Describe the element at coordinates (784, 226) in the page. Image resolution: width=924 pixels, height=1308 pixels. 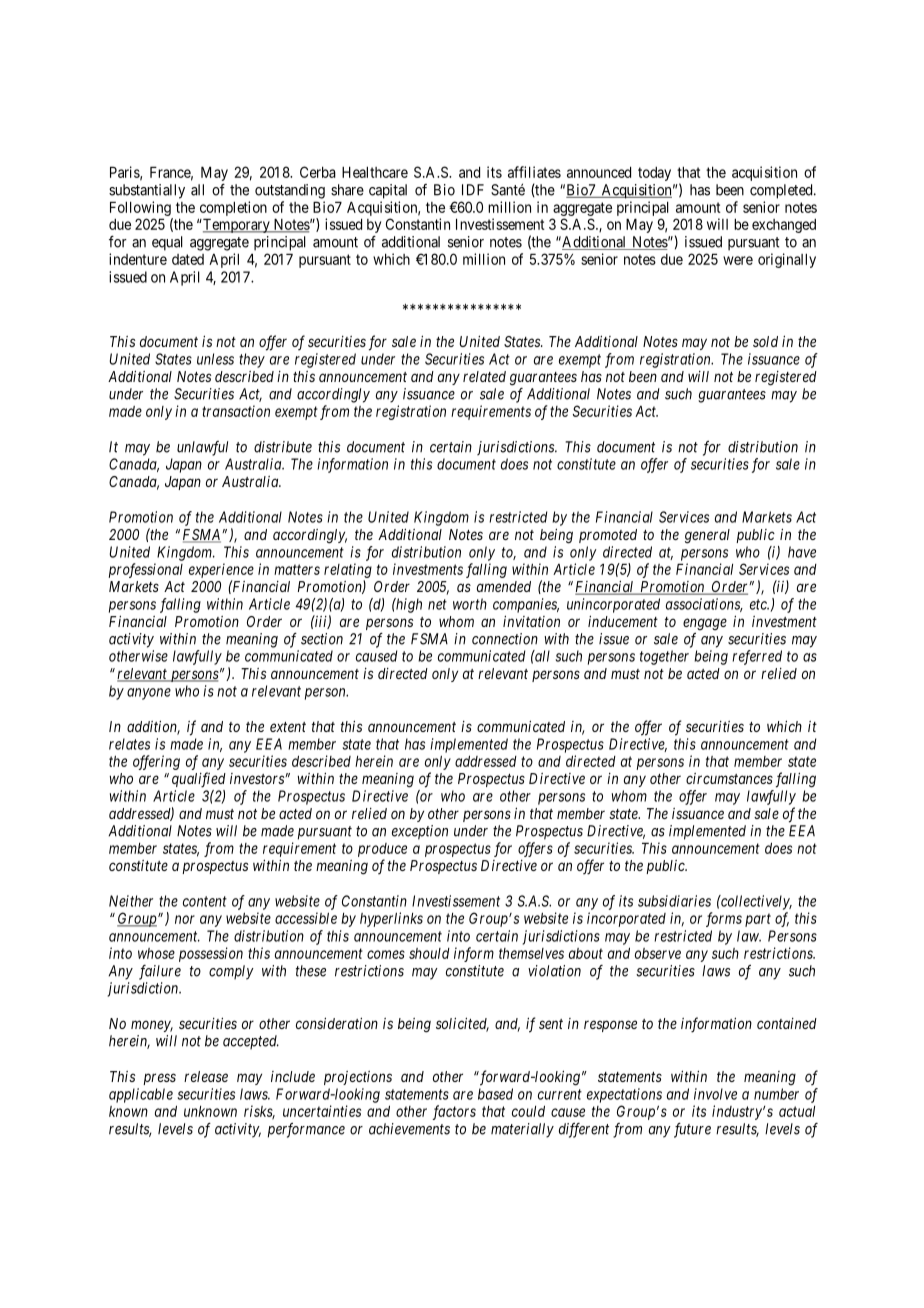
I see `exchanged` at that location.
